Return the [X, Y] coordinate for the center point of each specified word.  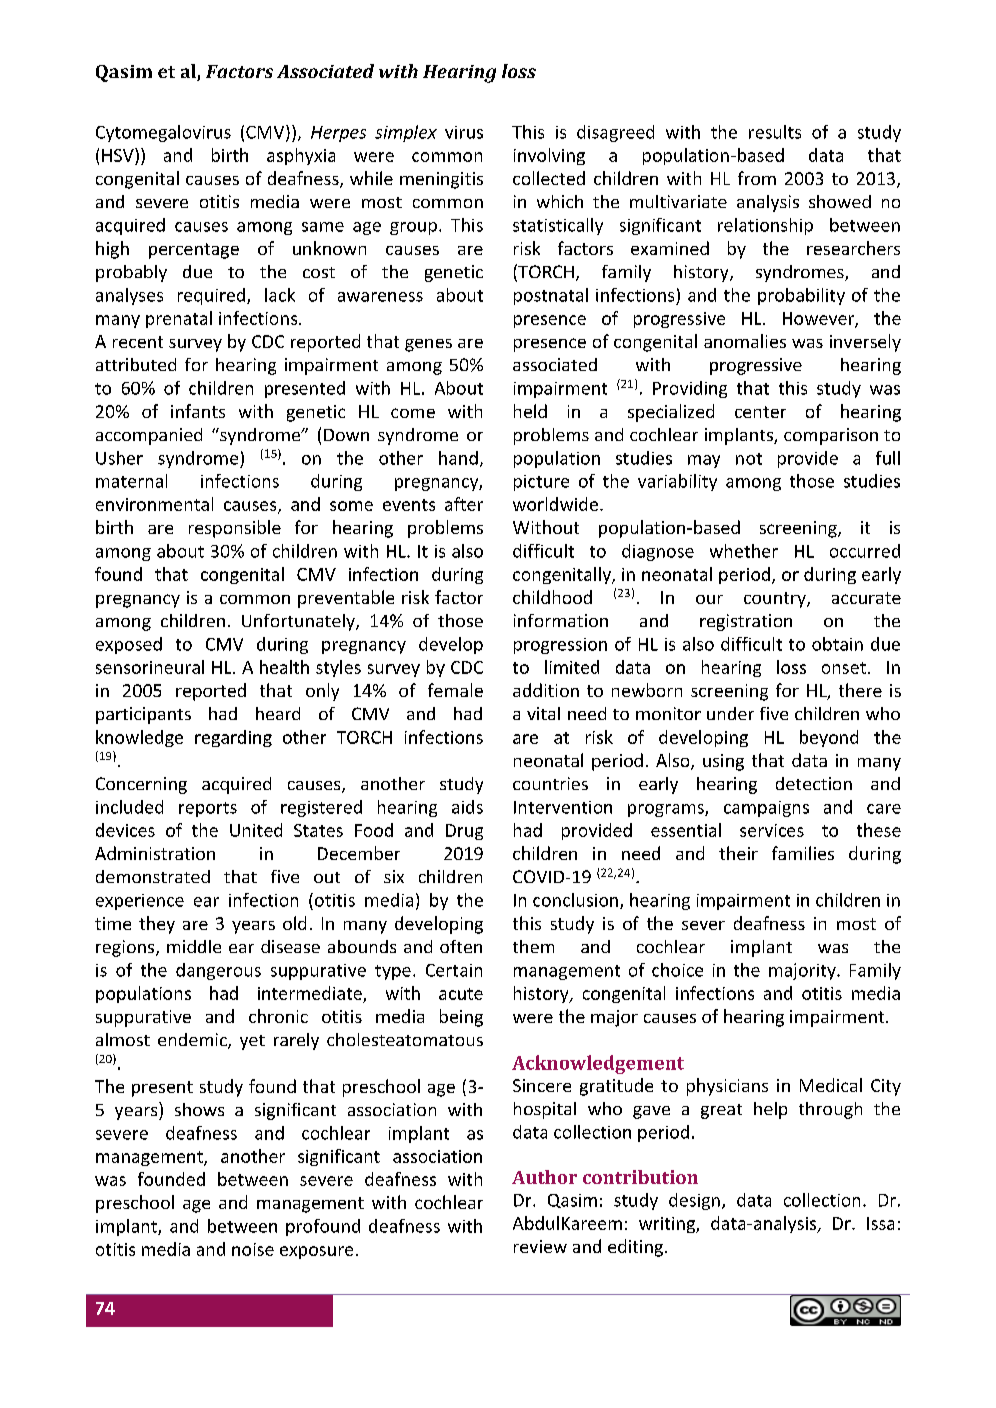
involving [549, 156]
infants [198, 411]
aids [467, 807]
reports [208, 809]
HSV [119, 155]
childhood [552, 597]
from [757, 178]
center [760, 412]
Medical [831, 1085]
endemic [193, 1041]
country [776, 600]
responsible [235, 529]
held [530, 411]
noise [253, 1249]
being [461, 1018]
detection [814, 783]
